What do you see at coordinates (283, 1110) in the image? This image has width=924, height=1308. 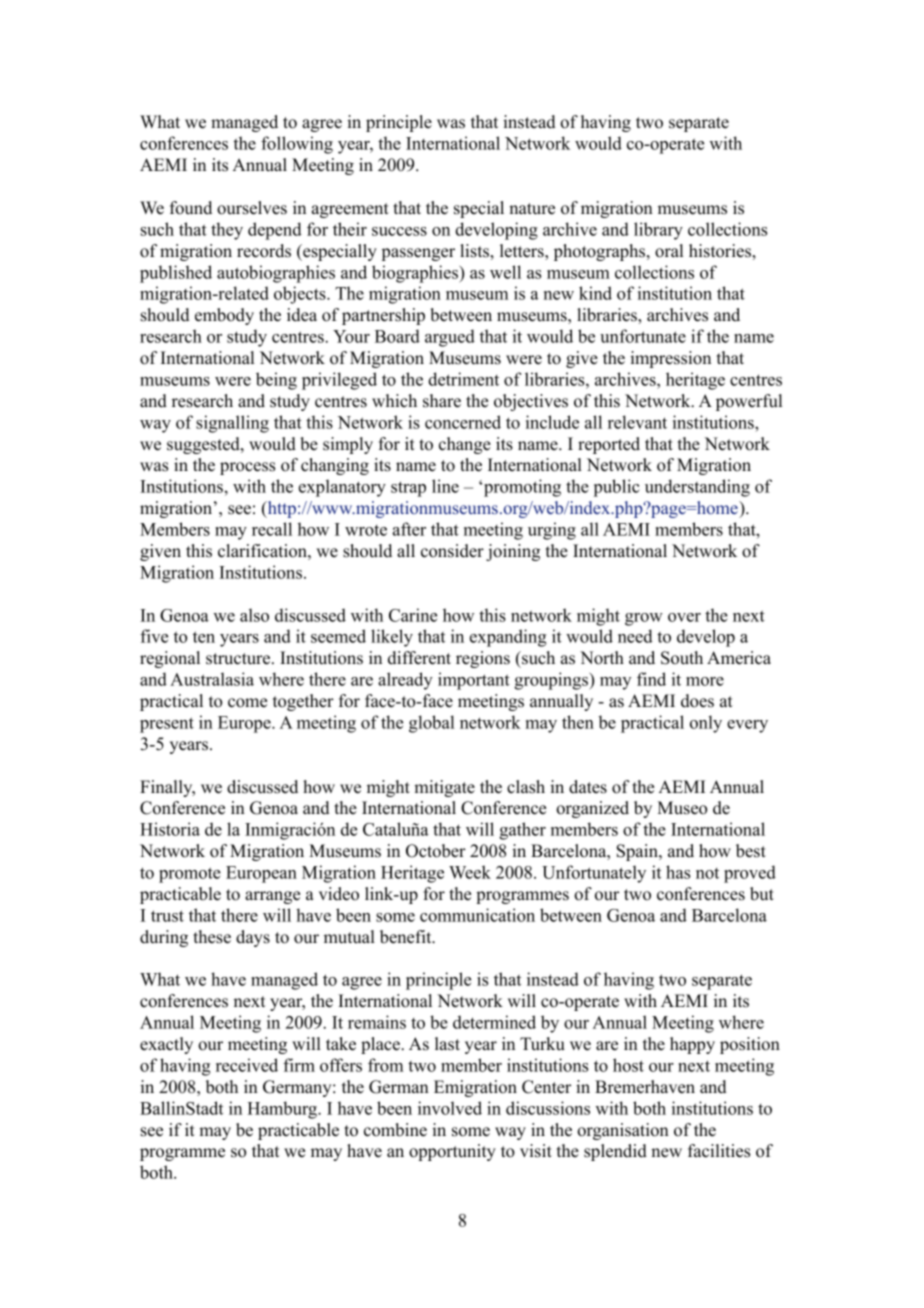 I see `Hamburg` at bounding box center [283, 1110].
